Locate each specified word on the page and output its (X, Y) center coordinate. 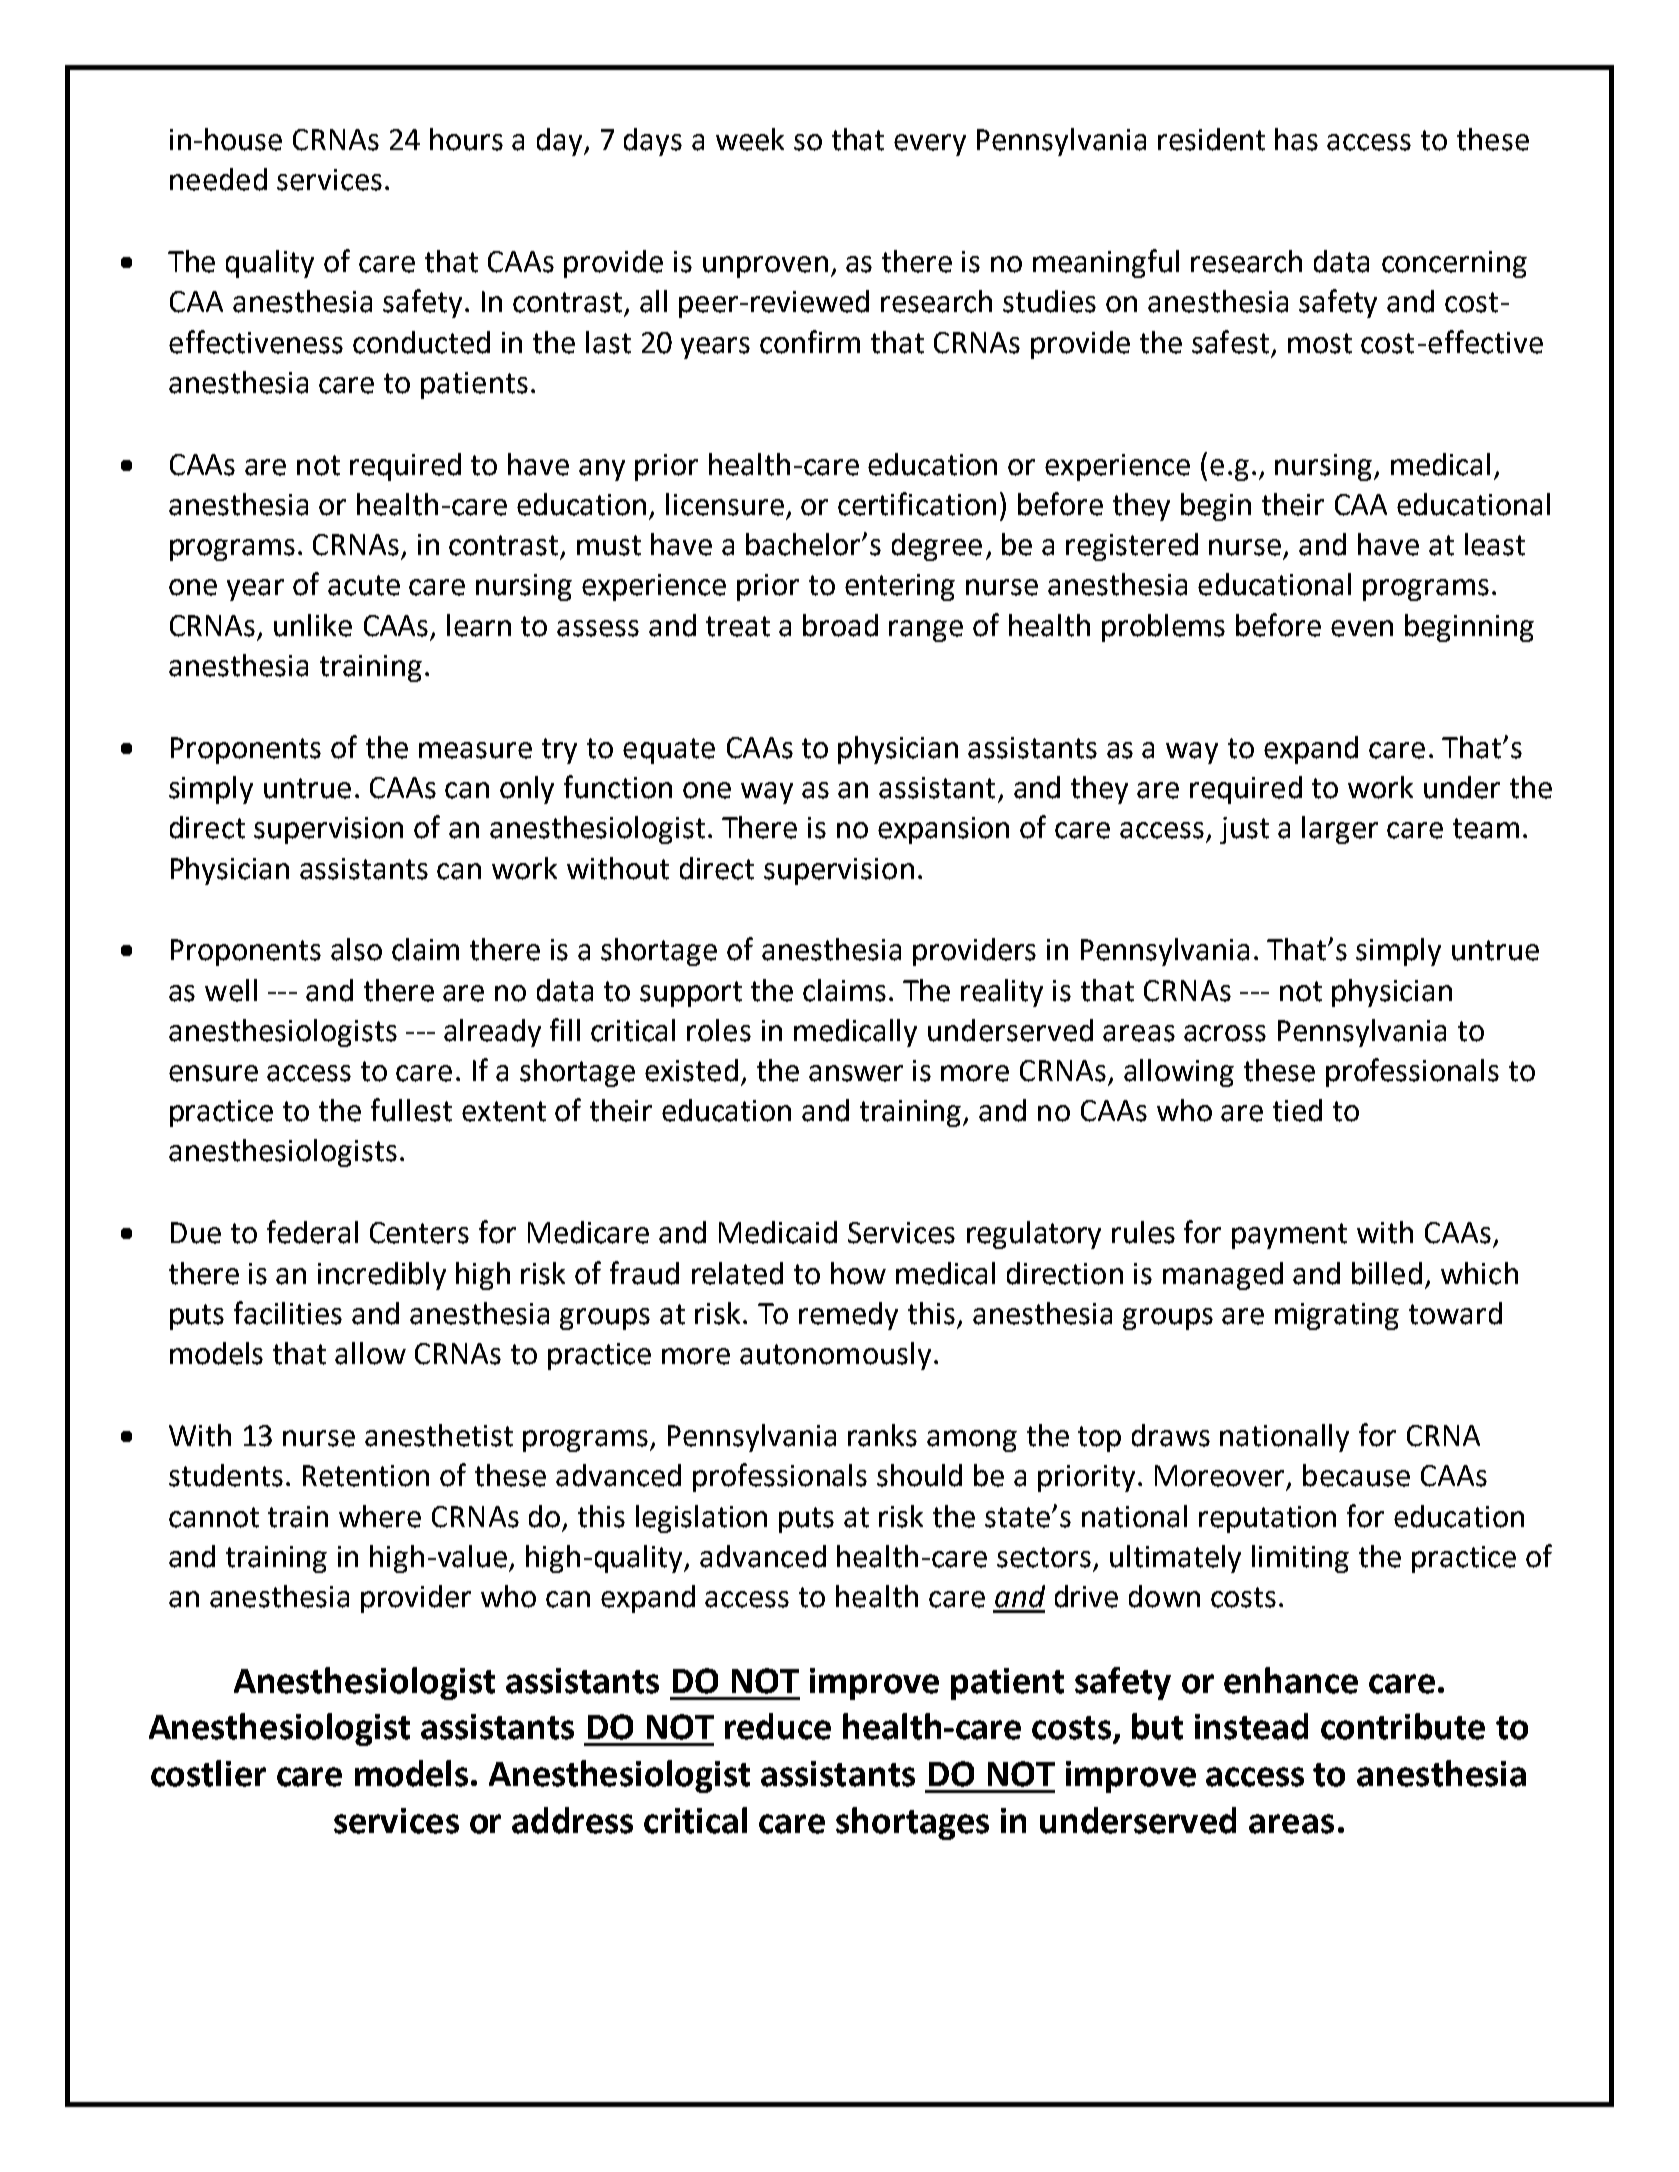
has (1296, 139)
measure (475, 750)
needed (218, 179)
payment (1289, 1236)
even (1362, 628)
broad (840, 625)
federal (312, 1232)
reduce (778, 1726)
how (858, 1273)
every (930, 145)
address (572, 1820)
